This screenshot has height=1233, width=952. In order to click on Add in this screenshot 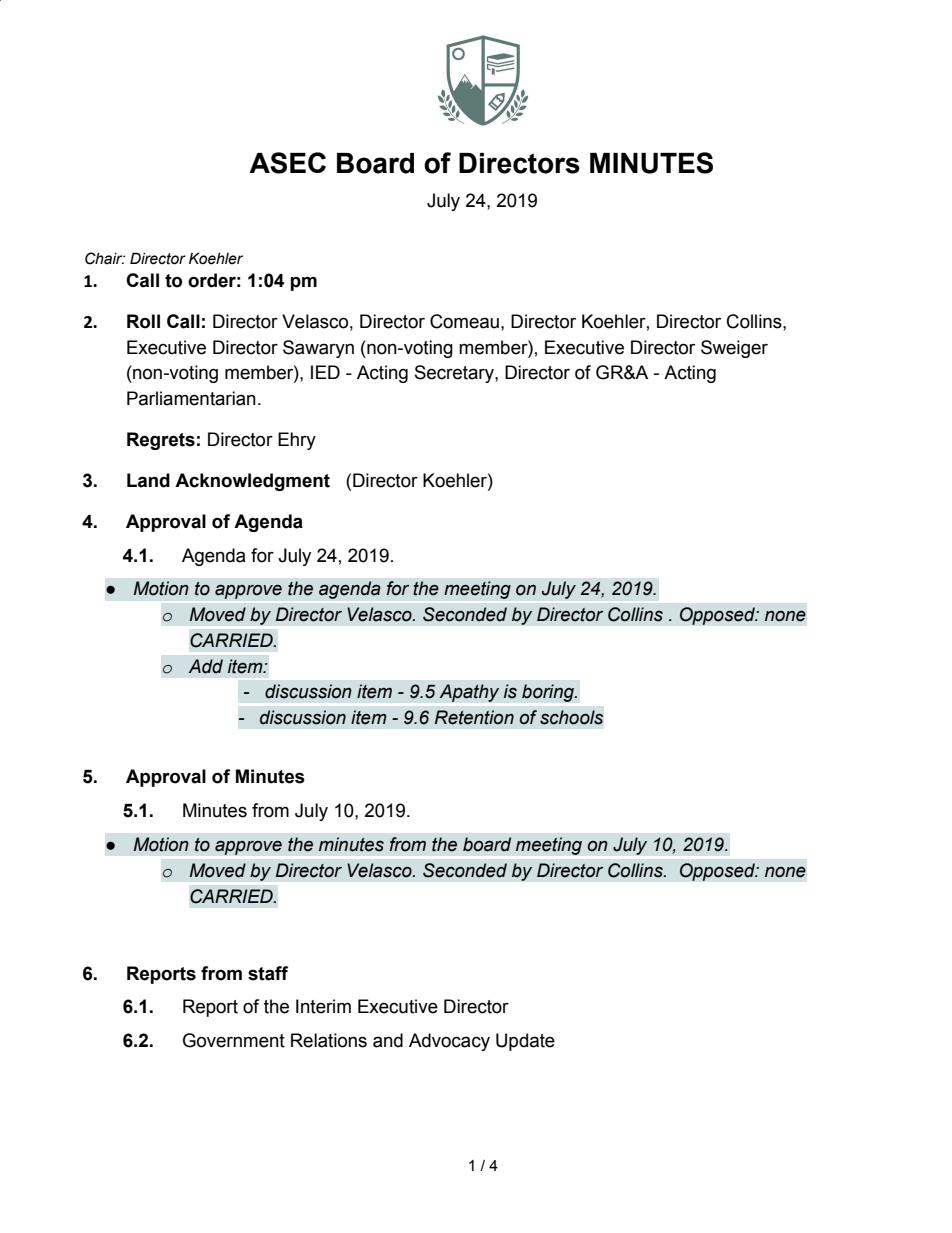, I will do `click(205, 666)`.
